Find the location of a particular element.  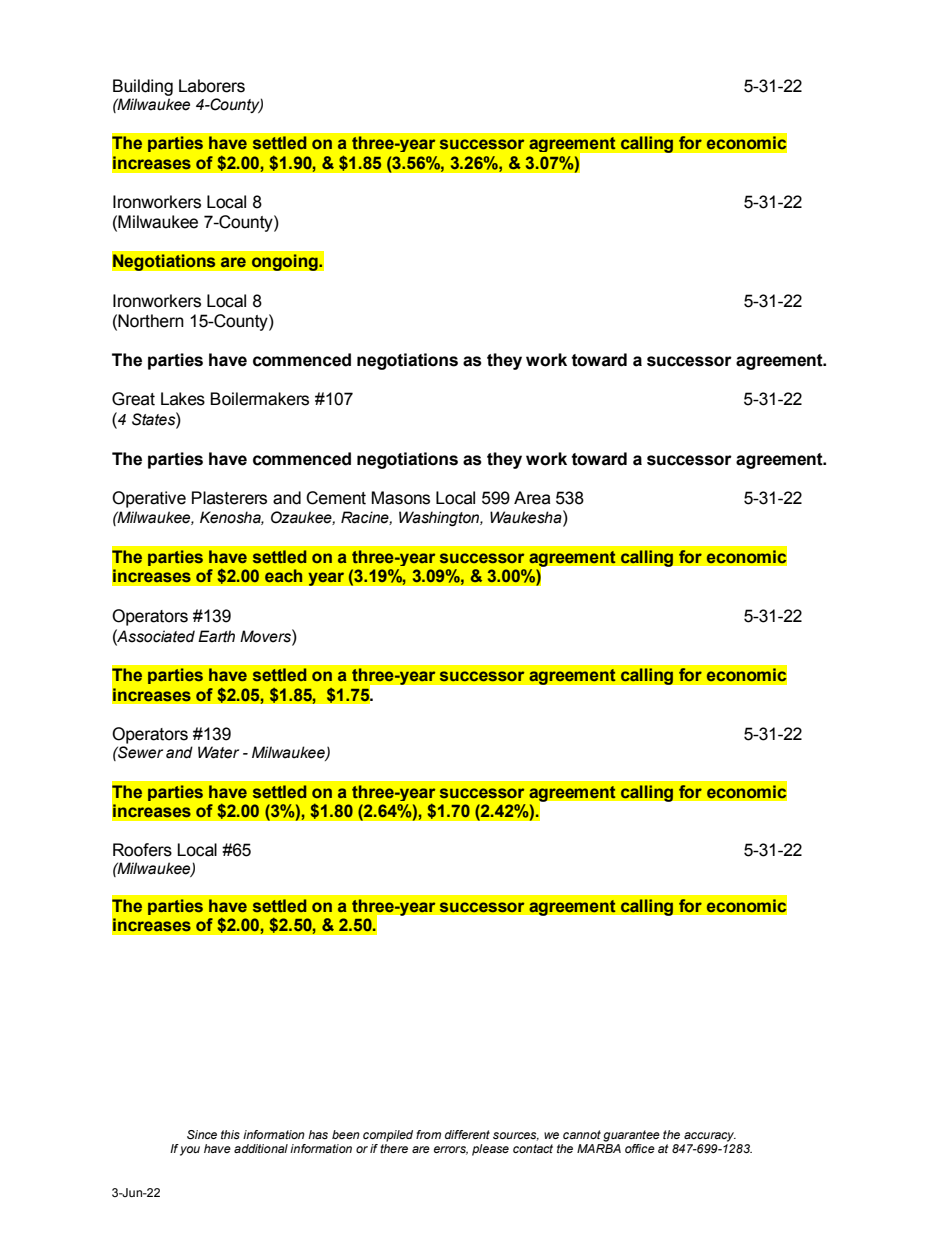

Since is located at coordinates (202, 1134).
